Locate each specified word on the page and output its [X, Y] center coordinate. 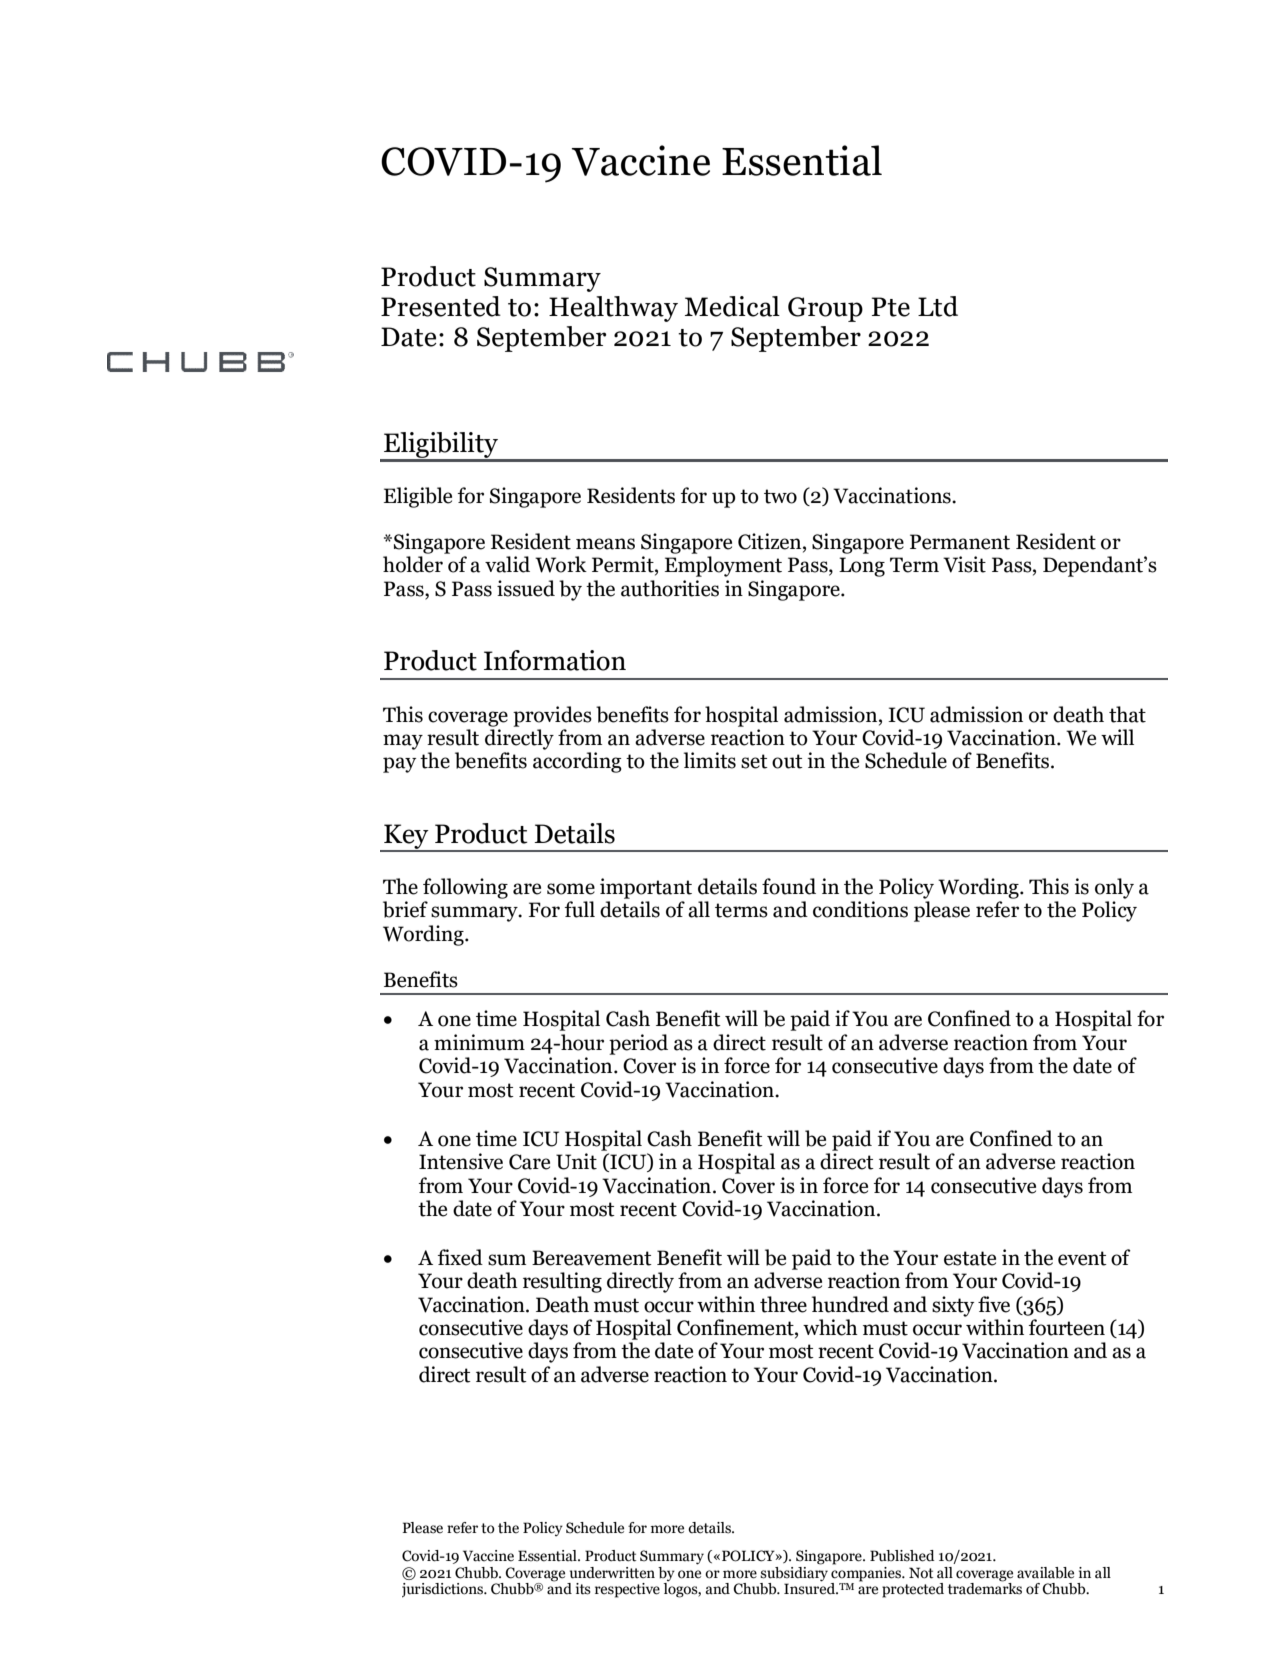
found [789, 886]
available [1045, 1573]
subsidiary [794, 1573]
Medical [732, 306]
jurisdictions [444, 1590]
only [1114, 888]
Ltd [938, 306]
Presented [441, 306]
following [465, 888]
